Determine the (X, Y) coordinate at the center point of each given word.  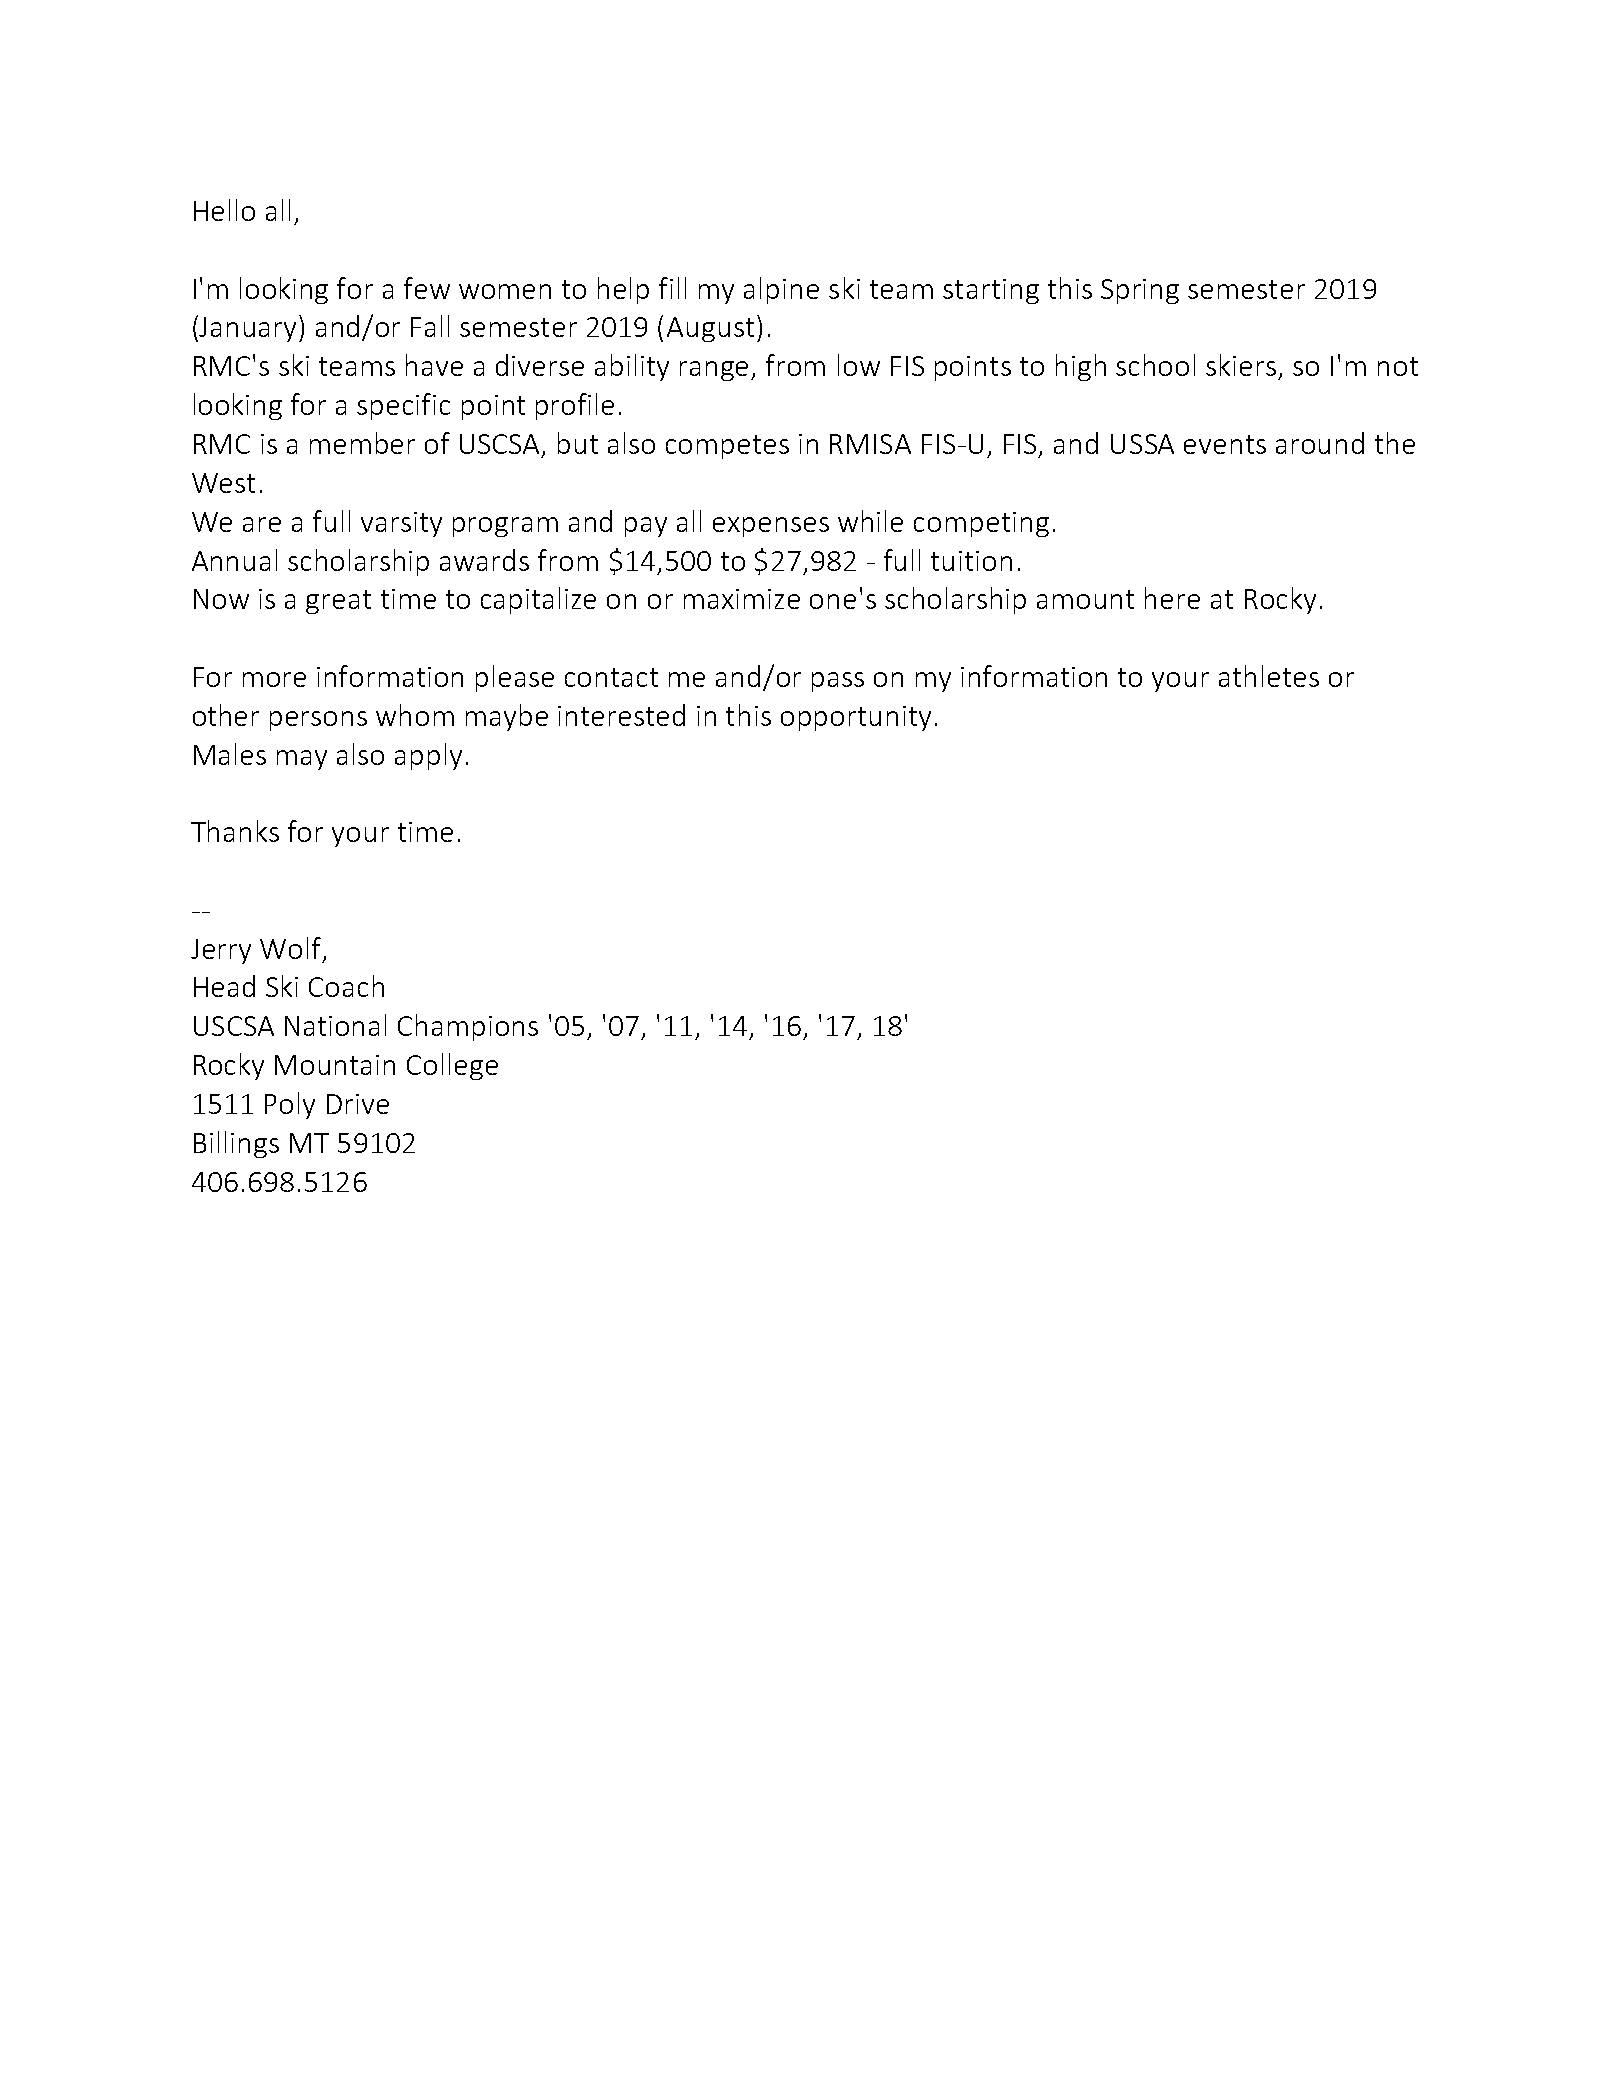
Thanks (235, 831)
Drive (358, 1104)
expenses (771, 527)
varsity (401, 524)
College (452, 1066)
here (1172, 598)
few (427, 288)
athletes (1269, 676)
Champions (468, 1027)
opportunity (856, 718)
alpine (781, 290)
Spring (1140, 291)
